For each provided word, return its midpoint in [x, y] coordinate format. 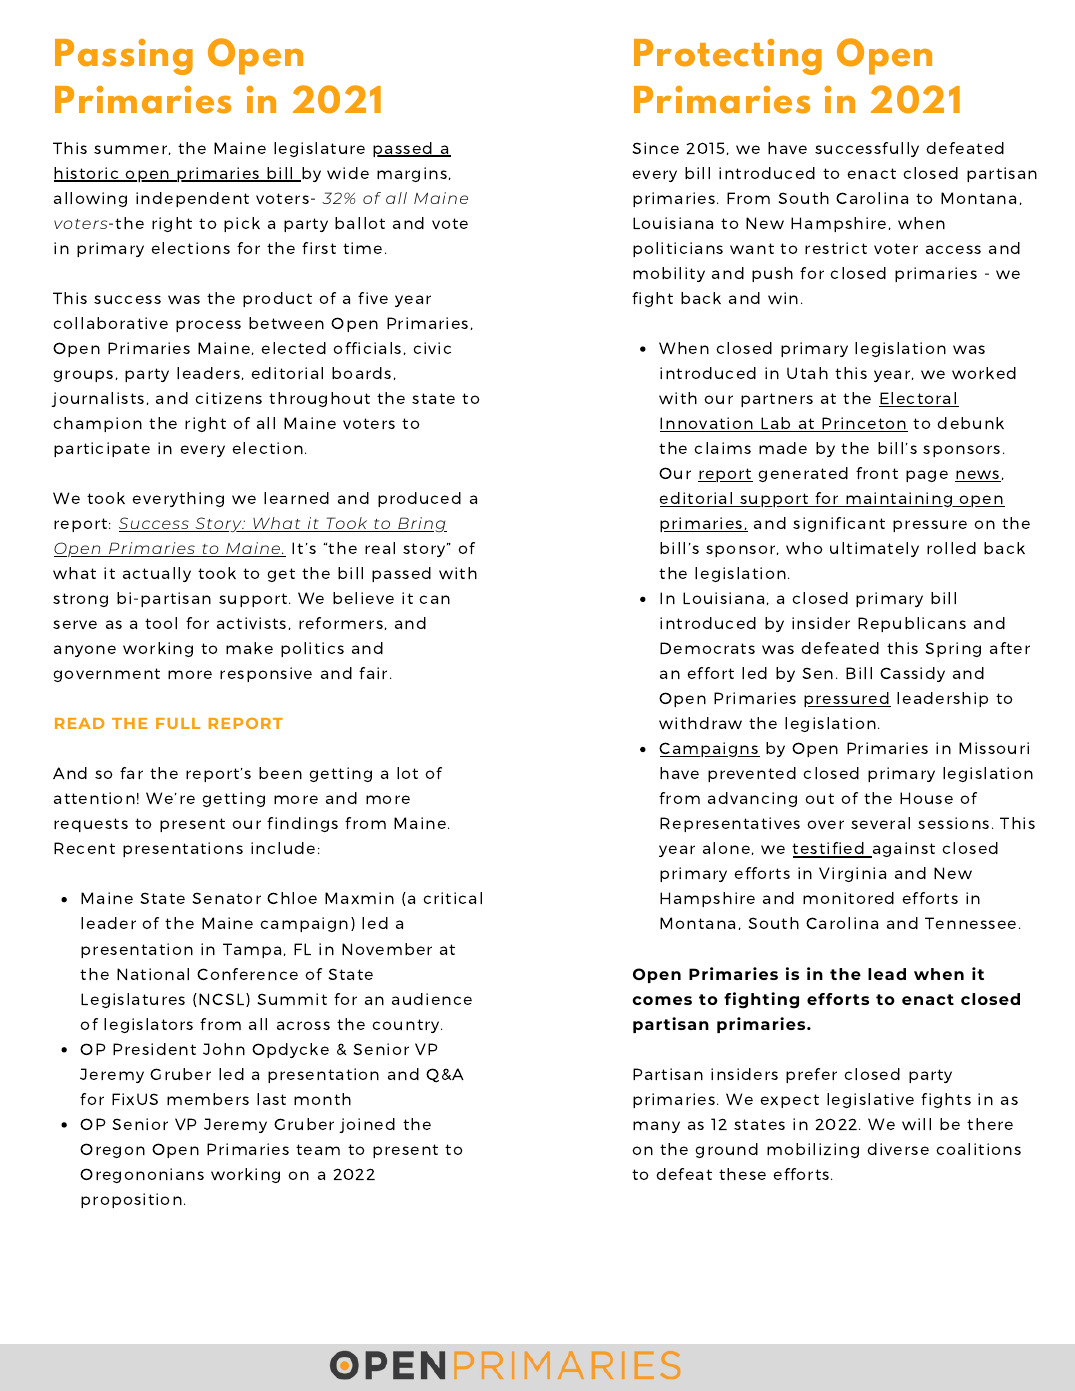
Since [656, 148]
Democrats [707, 648]
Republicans [912, 624]
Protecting [728, 57]
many [656, 1127]
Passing [124, 57]
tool [161, 623]
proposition [131, 1200]
